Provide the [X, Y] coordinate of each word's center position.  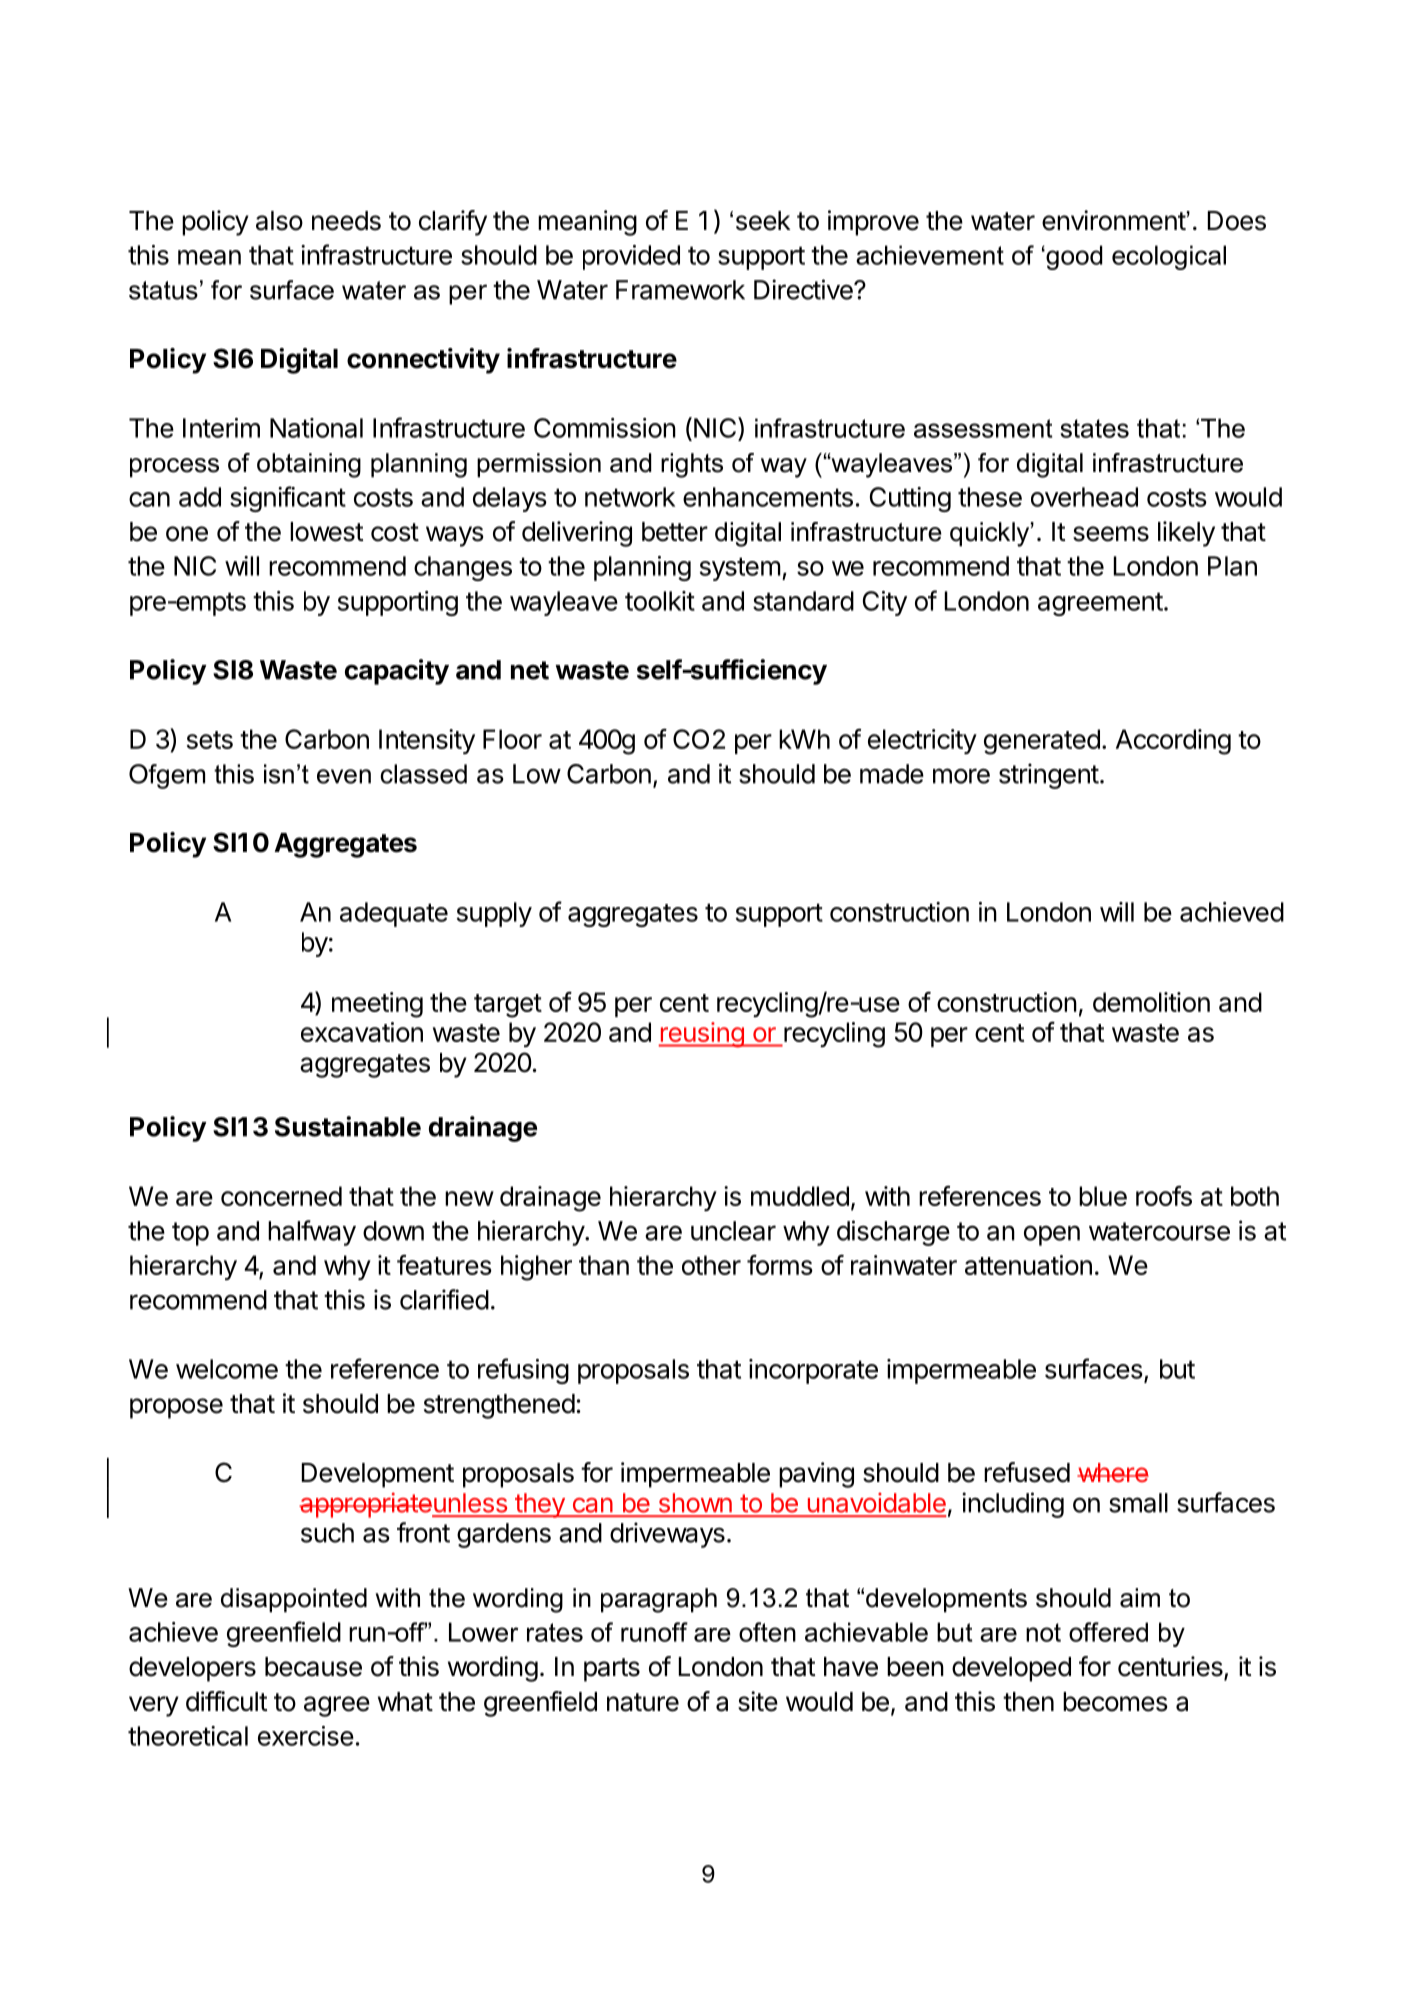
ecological [1169, 257]
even [344, 776]
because [313, 1667]
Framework [680, 290]
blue [1103, 1196]
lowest [326, 532]
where [1113, 1473]
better [675, 532]
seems [1111, 534]
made [892, 774]
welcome [227, 1369]
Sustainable [348, 1126]
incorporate [813, 1371]
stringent [1049, 776]
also [279, 221]
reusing [702, 1035]
